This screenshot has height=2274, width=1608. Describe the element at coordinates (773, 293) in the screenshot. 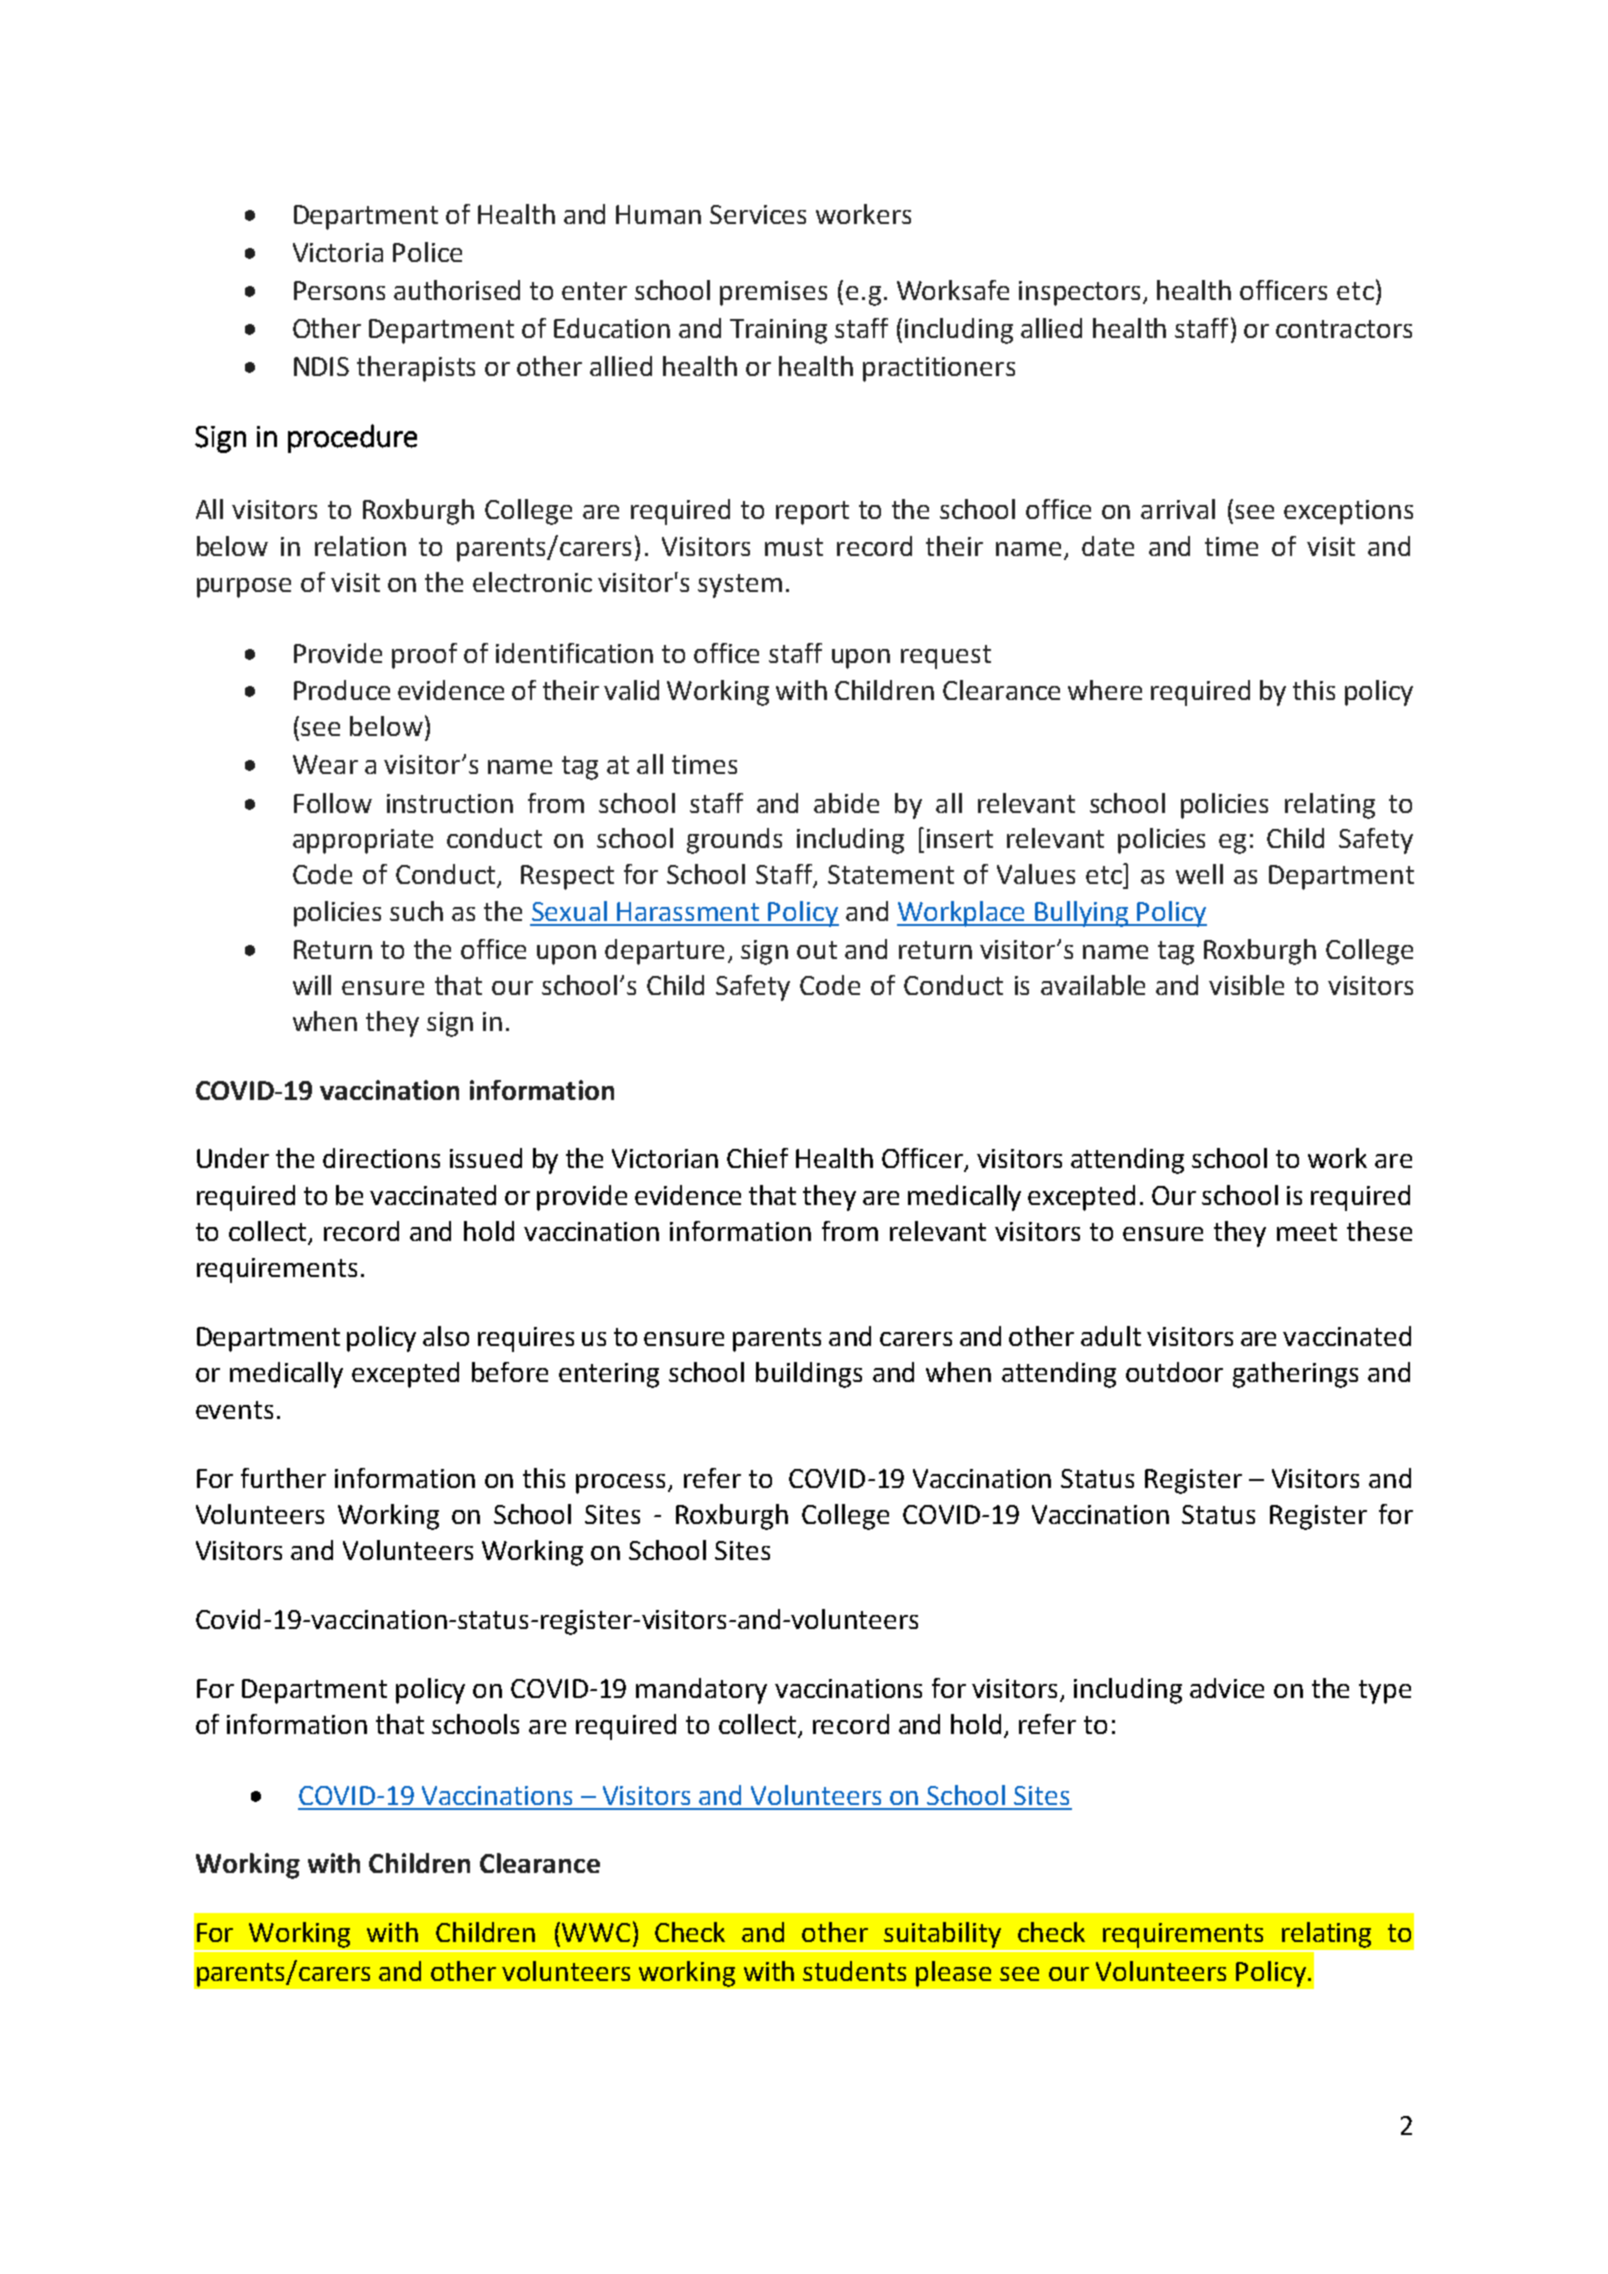

I see `premises` at that location.
